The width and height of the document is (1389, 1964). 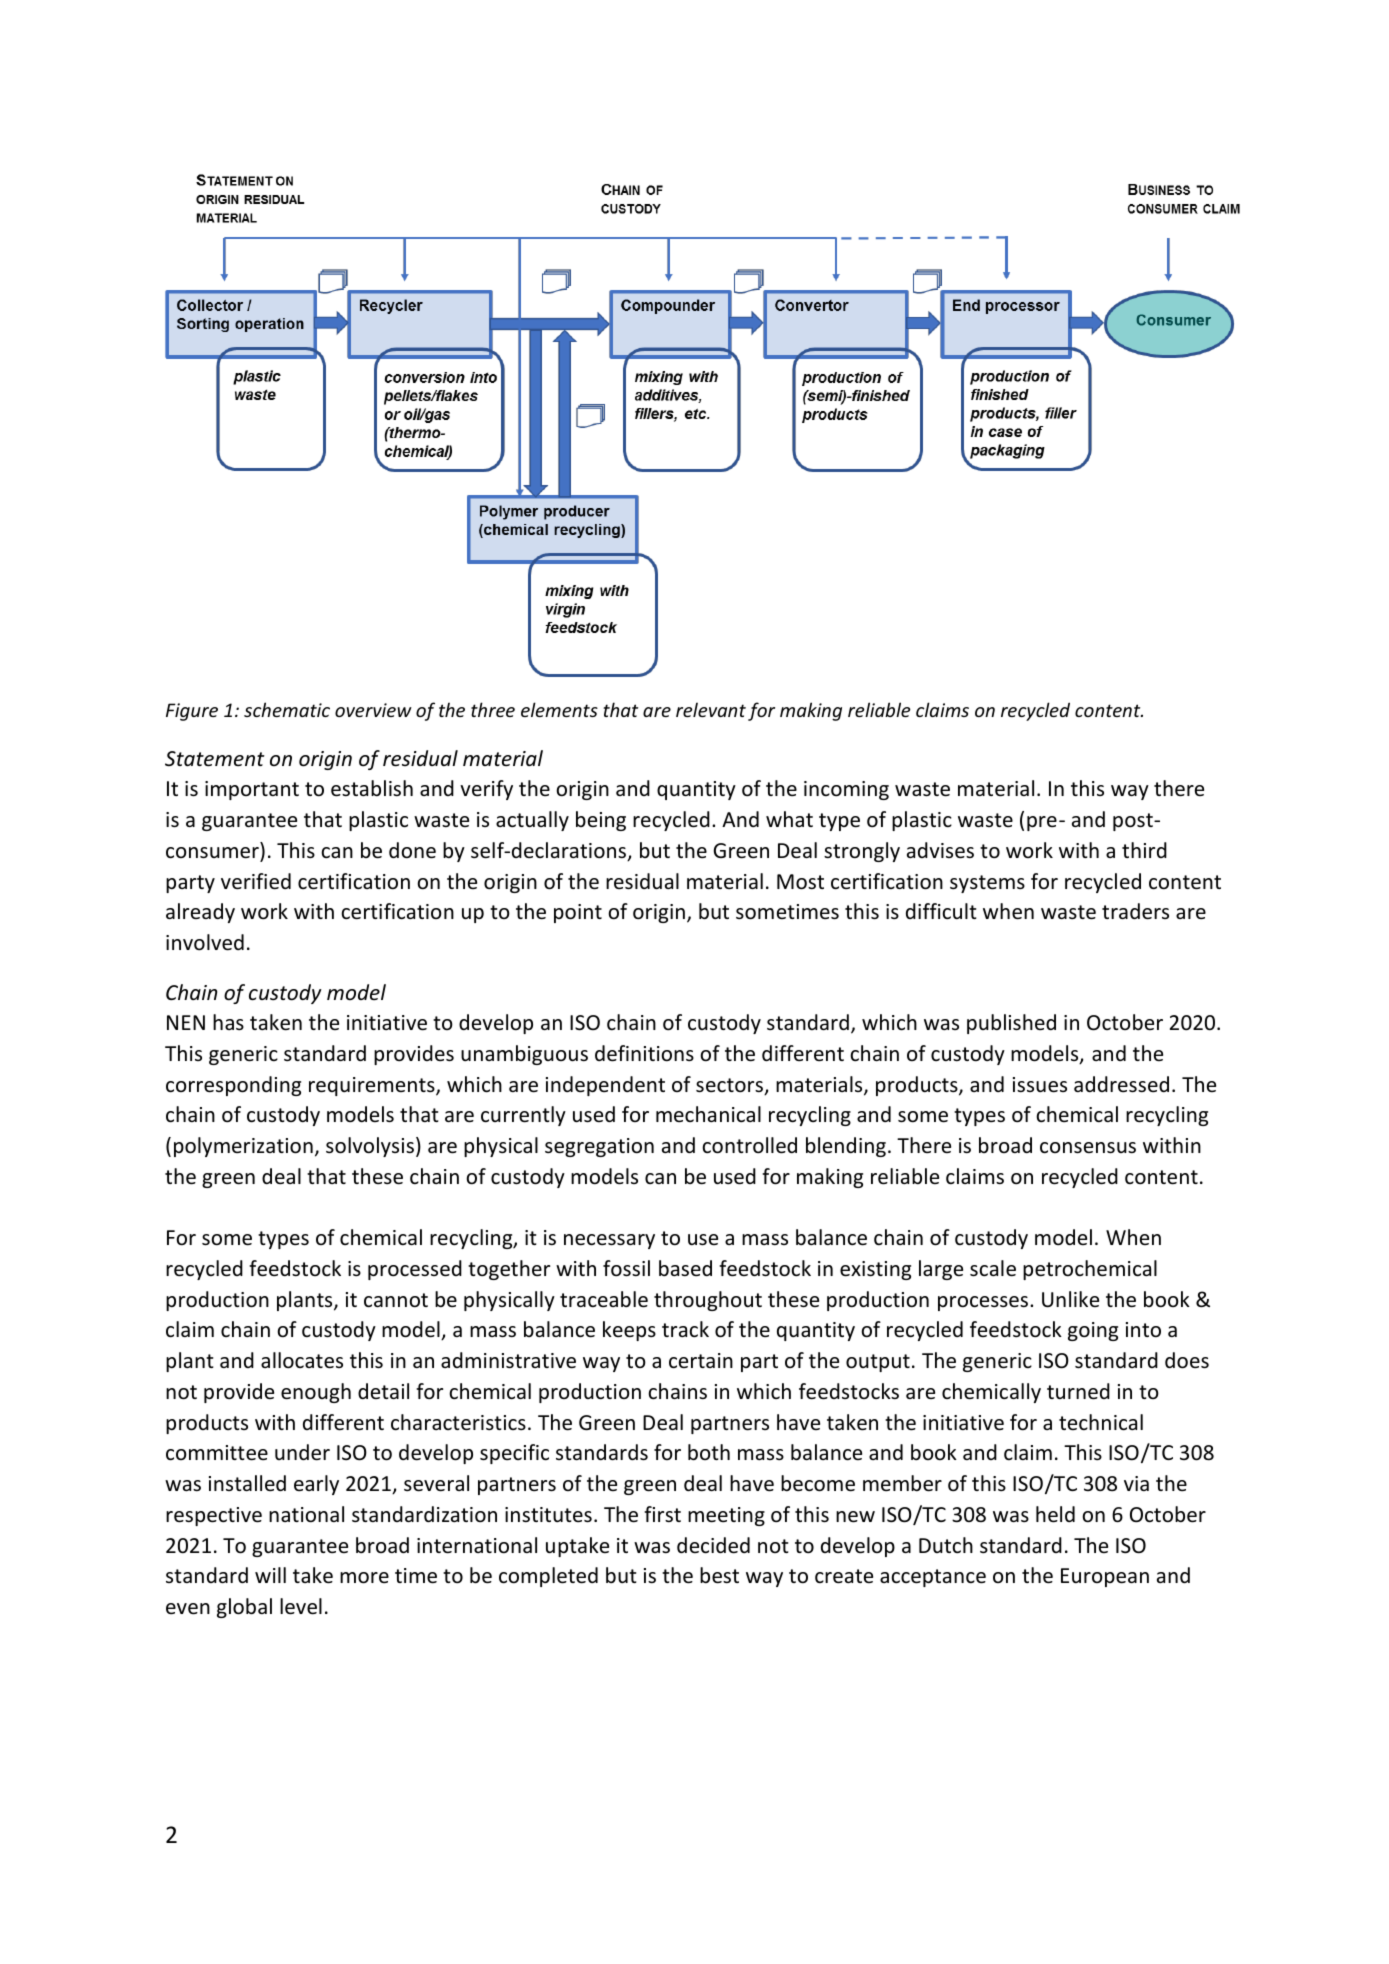 I want to click on Unlike, so click(x=1070, y=1299).
